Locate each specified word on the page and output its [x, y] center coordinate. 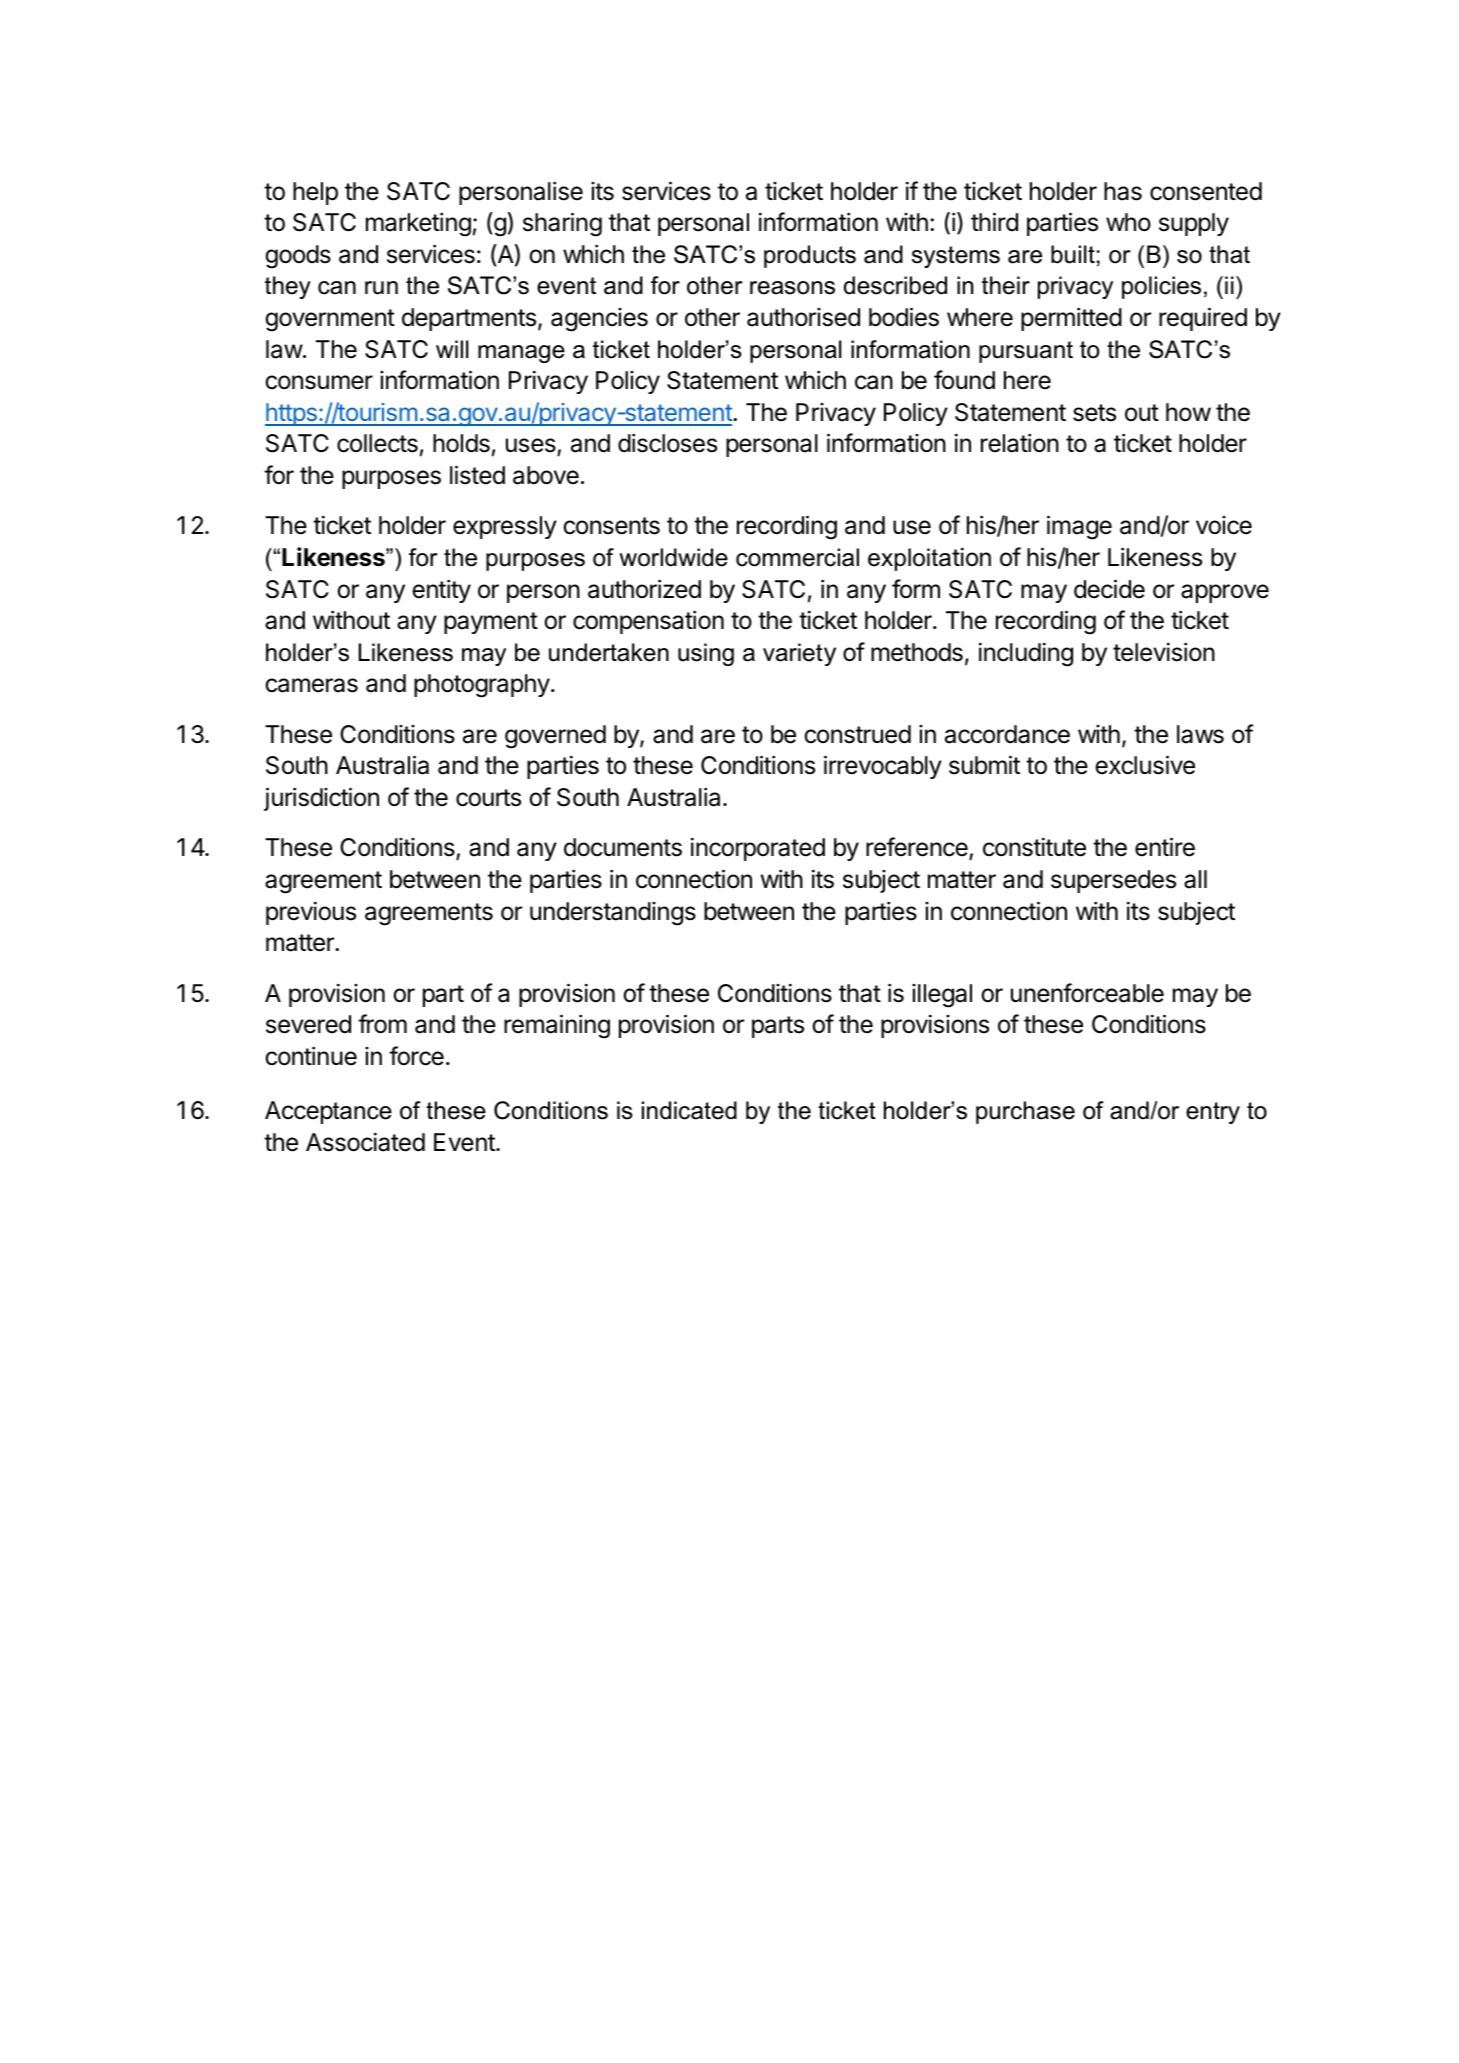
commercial [797, 557]
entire [1165, 847]
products [810, 256]
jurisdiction [321, 799]
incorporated [758, 849]
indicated [689, 1110]
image [1079, 527]
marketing [418, 224]
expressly [505, 527]
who [1128, 222]
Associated [365, 1142]
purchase [1025, 1112]
